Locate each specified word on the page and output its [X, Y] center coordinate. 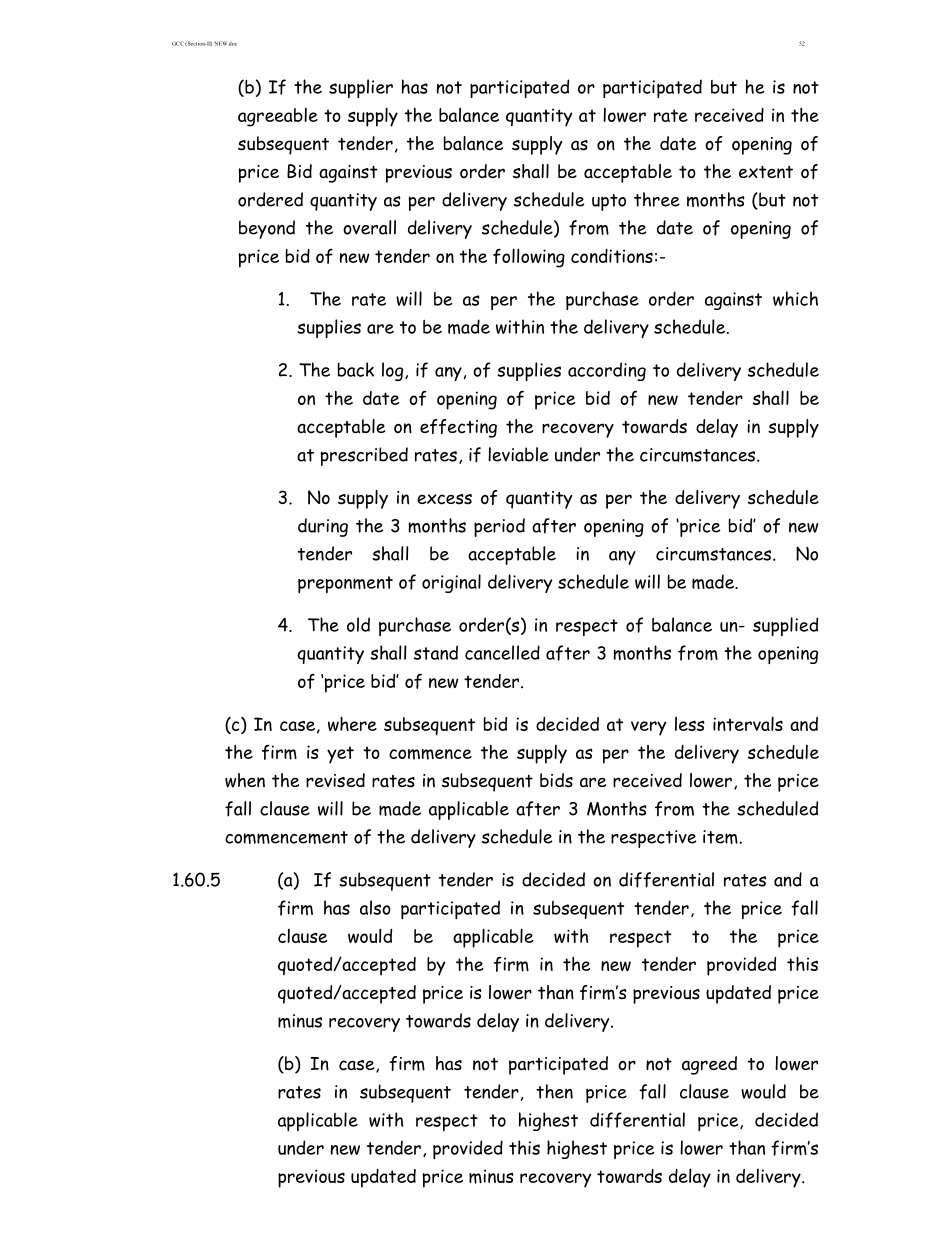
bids [556, 780]
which [795, 298]
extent [766, 172]
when [245, 780]
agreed [709, 1065]
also [375, 907]
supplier [361, 88]
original [451, 583]
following [529, 258]
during [323, 527]
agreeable [278, 117]
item [721, 837]
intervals [748, 723]
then [554, 1091]
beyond [267, 229]
